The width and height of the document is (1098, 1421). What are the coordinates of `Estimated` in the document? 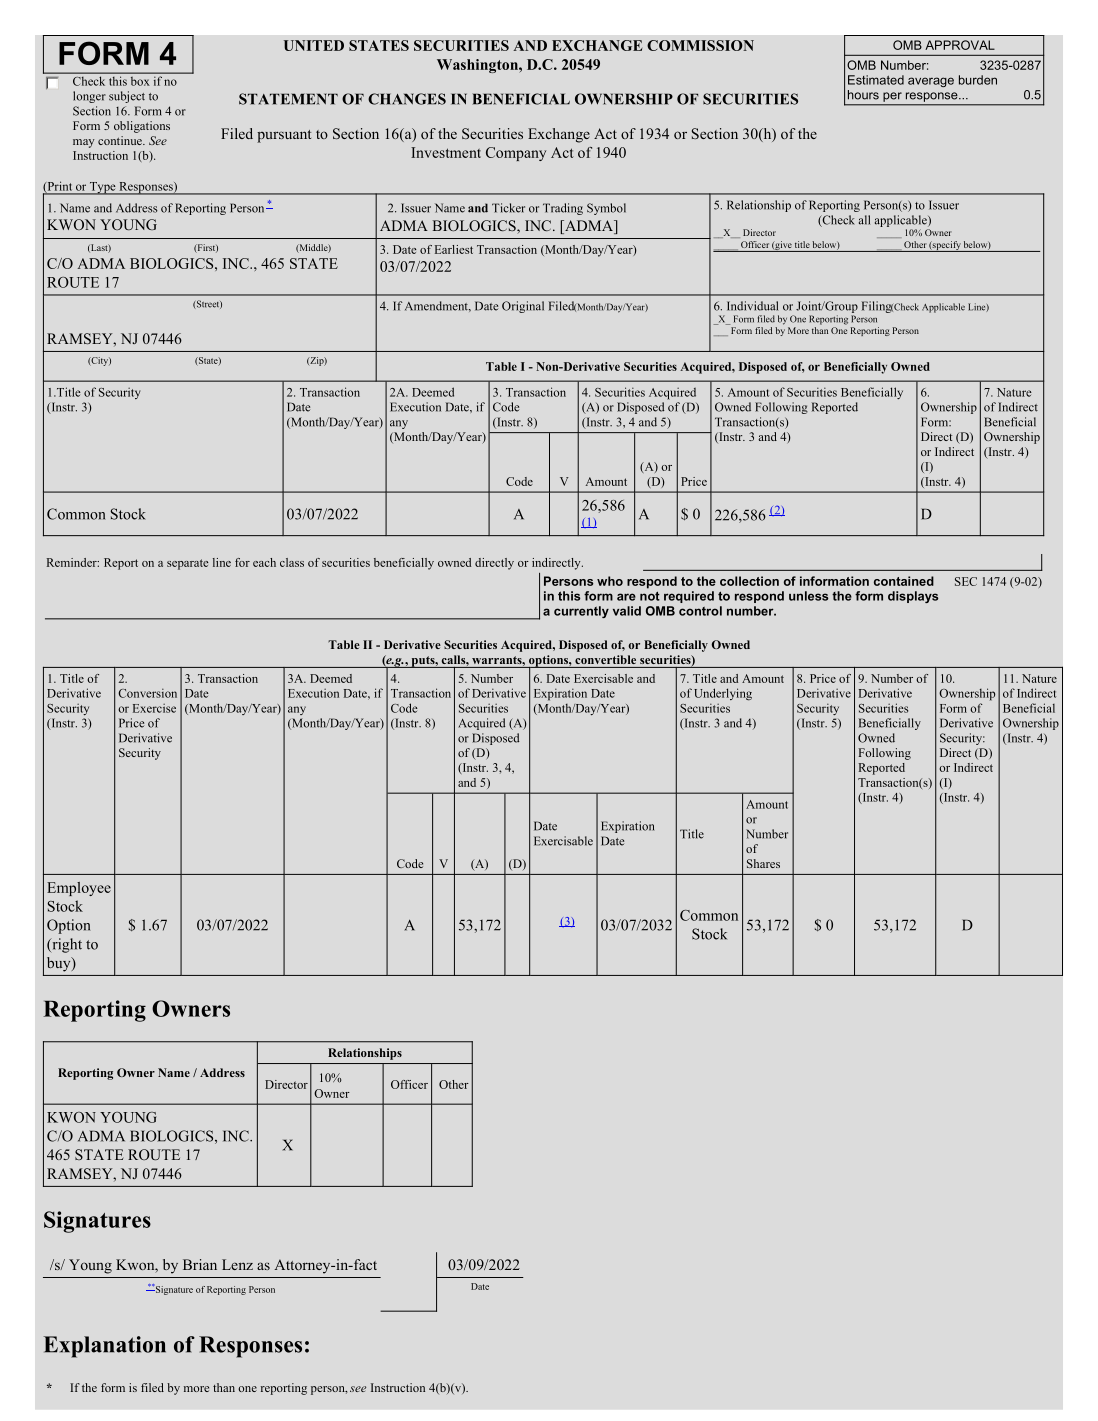 It's located at (876, 80).
